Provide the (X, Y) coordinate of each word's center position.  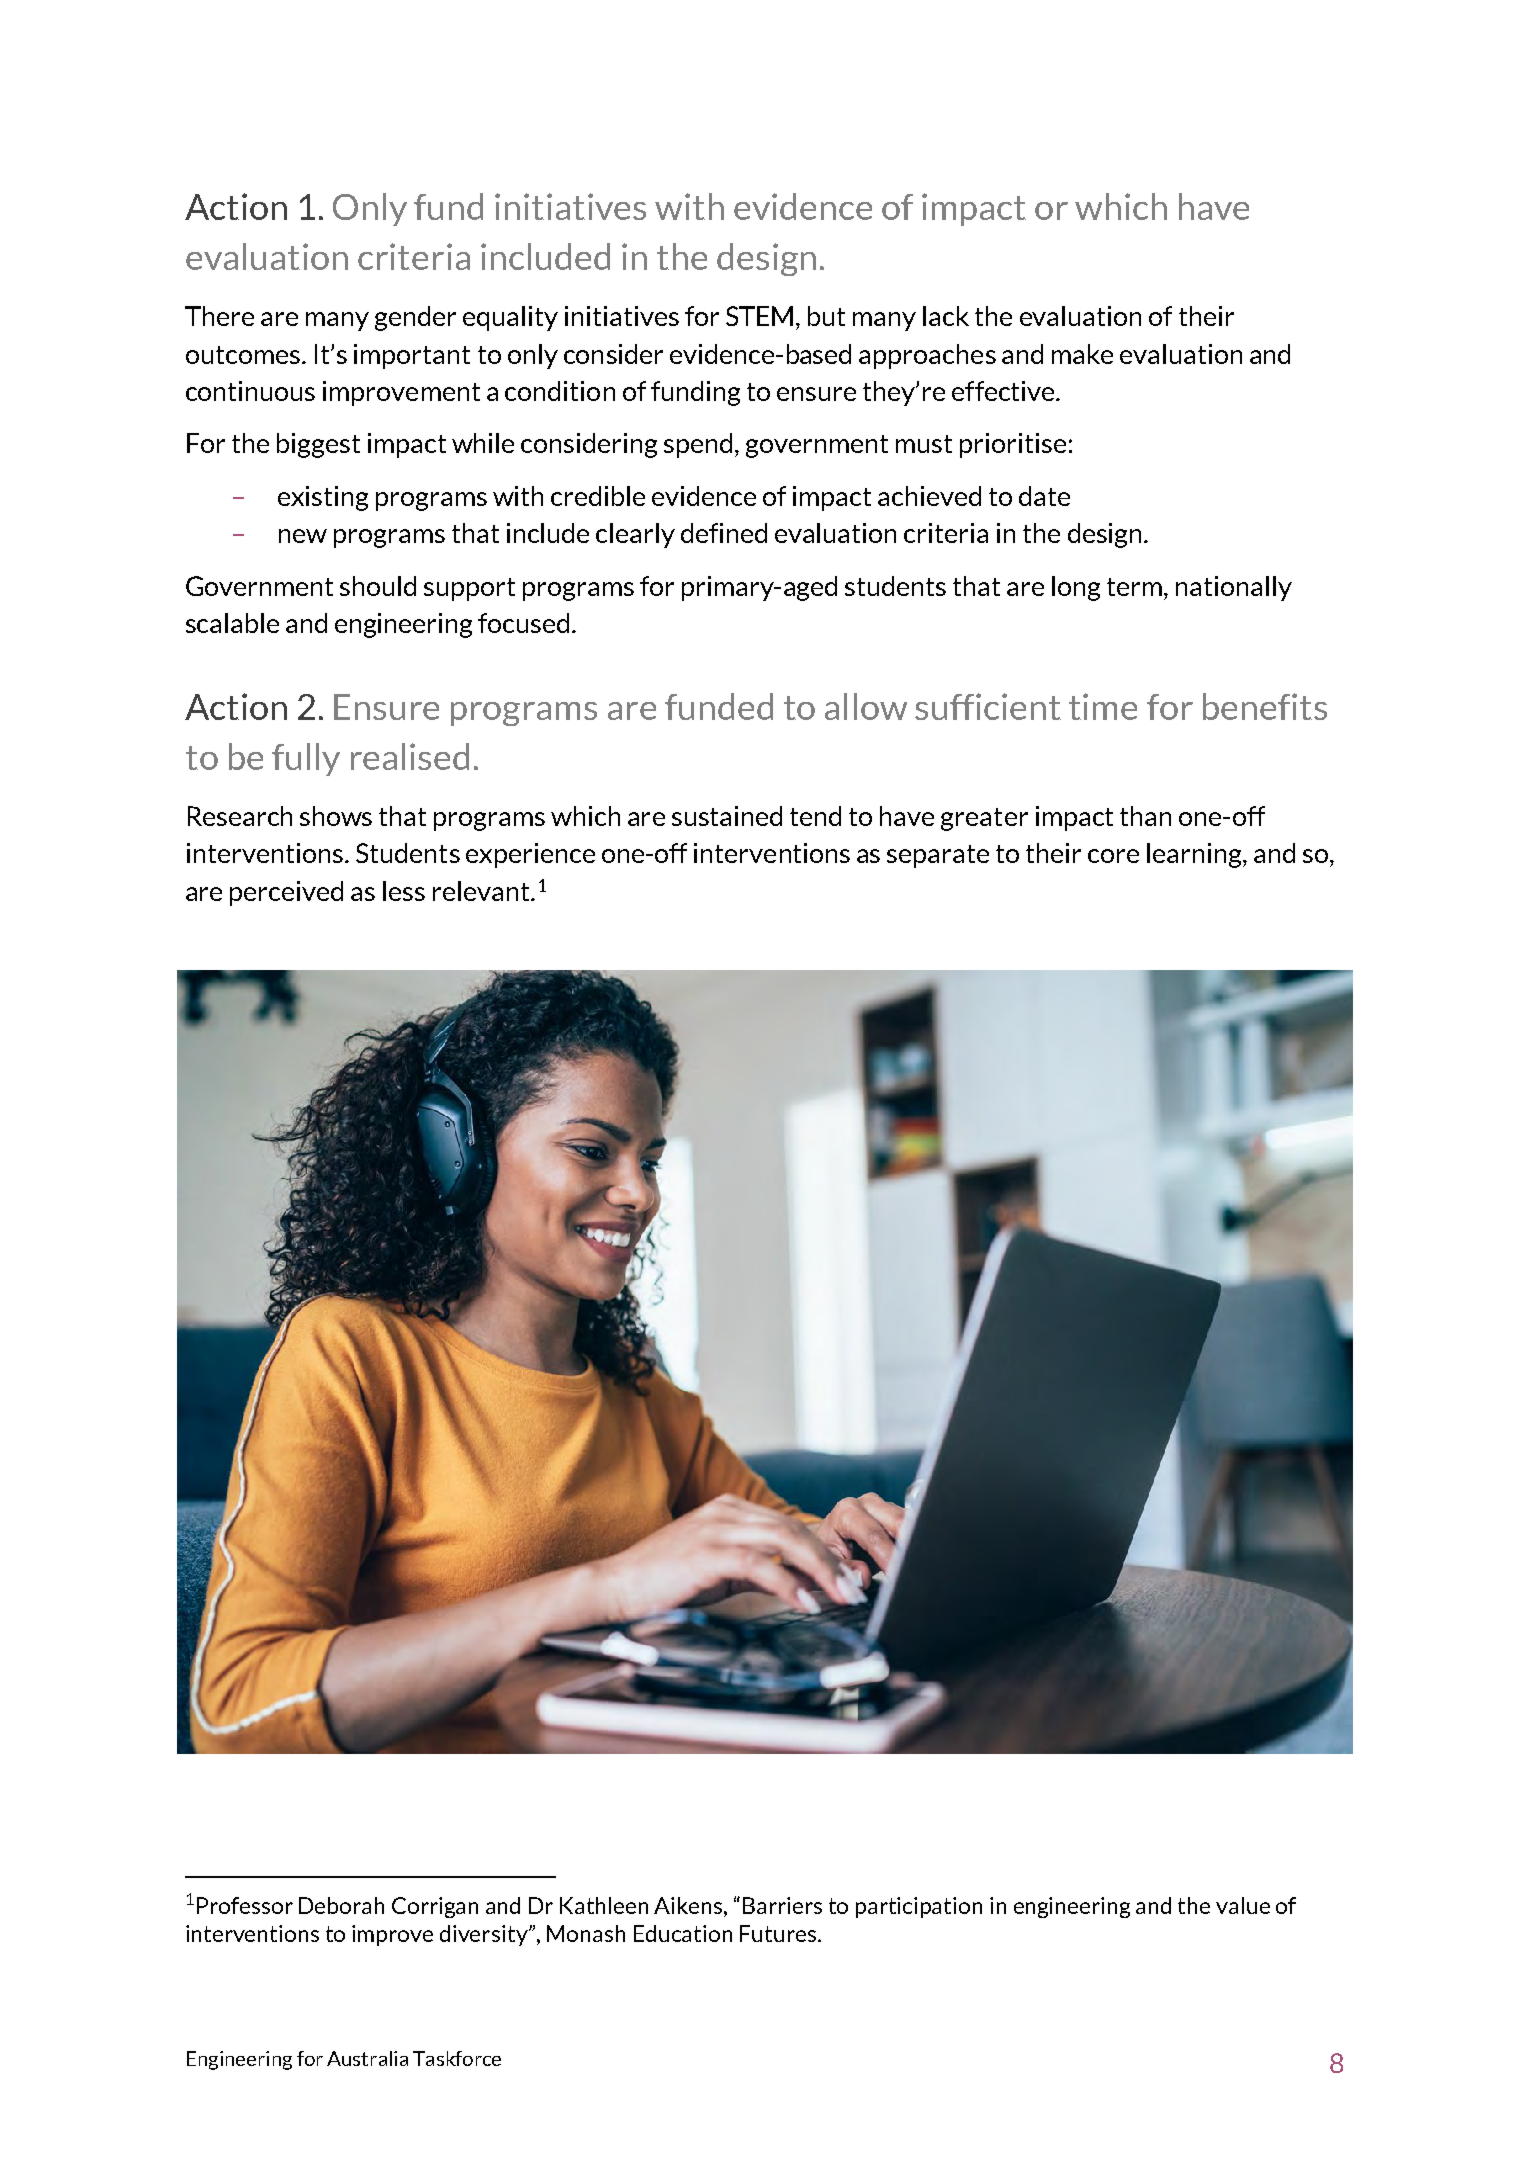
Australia (367, 2058)
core (1113, 856)
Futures (779, 1933)
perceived (286, 893)
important (412, 356)
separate (938, 856)
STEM (759, 316)
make (1082, 354)
